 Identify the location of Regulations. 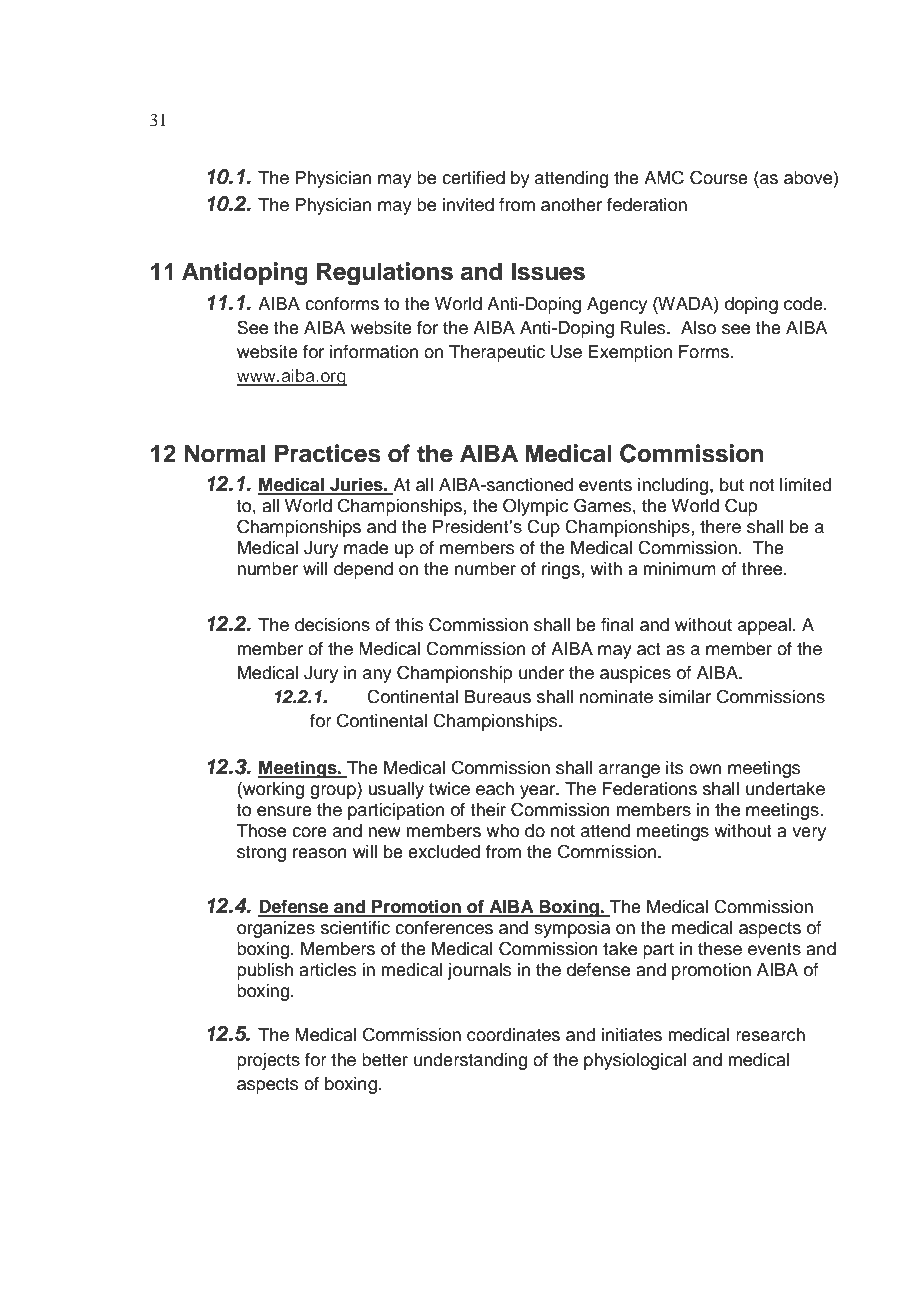
(385, 274).
